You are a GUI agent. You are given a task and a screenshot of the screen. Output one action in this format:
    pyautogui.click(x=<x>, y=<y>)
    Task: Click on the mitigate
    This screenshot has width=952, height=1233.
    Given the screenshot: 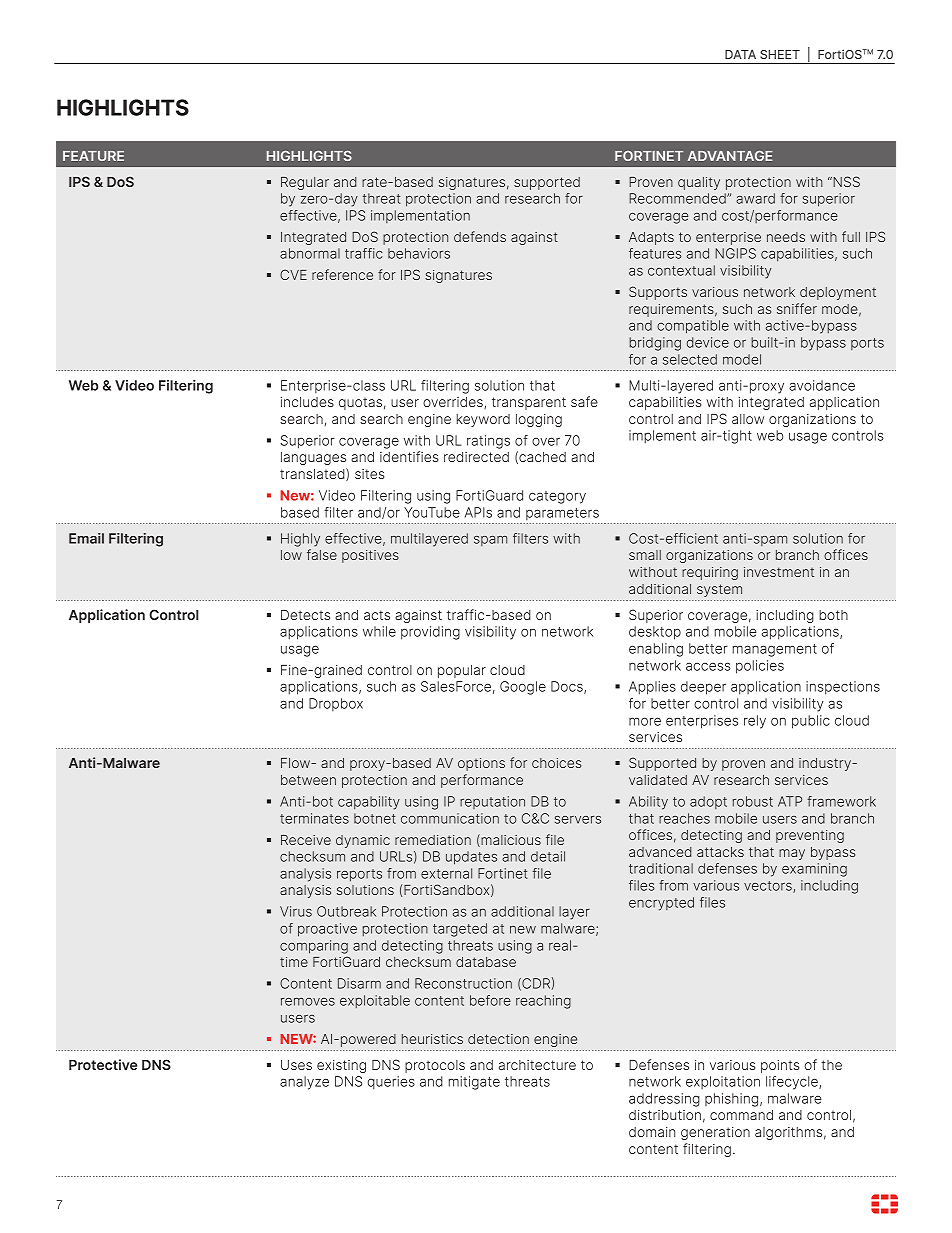 What is the action you would take?
    pyautogui.click(x=474, y=1083)
